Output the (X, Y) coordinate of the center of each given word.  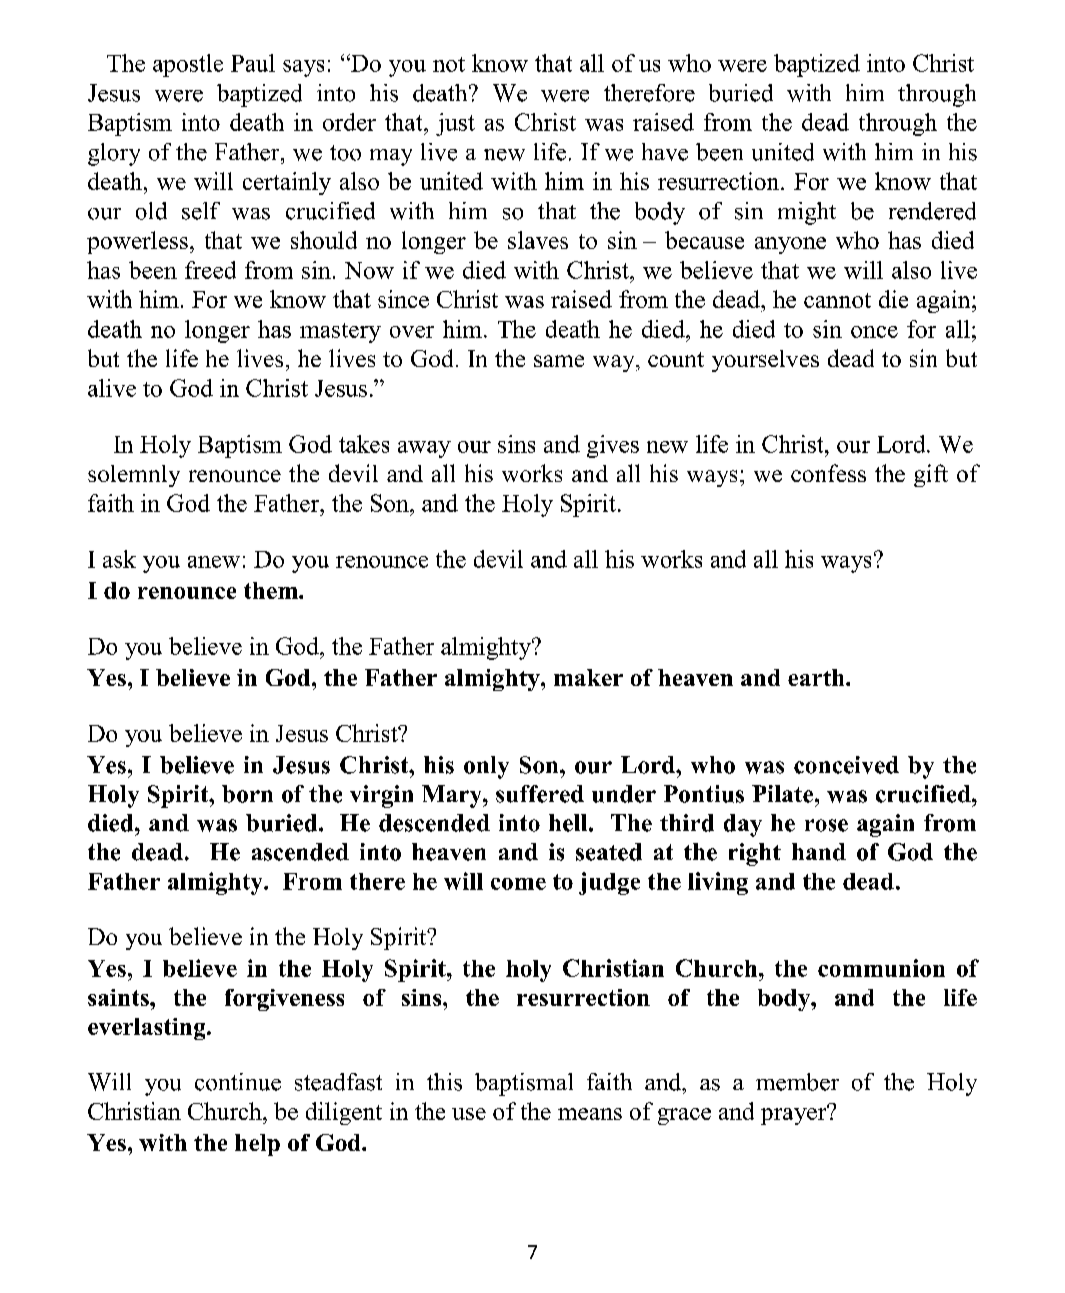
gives (613, 446)
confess (828, 473)
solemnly (134, 476)
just (455, 124)
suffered (540, 794)
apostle (188, 65)
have (665, 152)
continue (238, 1082)
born (247, 794)
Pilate (784, 794)
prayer (795, 1115)
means (590, 1114)
